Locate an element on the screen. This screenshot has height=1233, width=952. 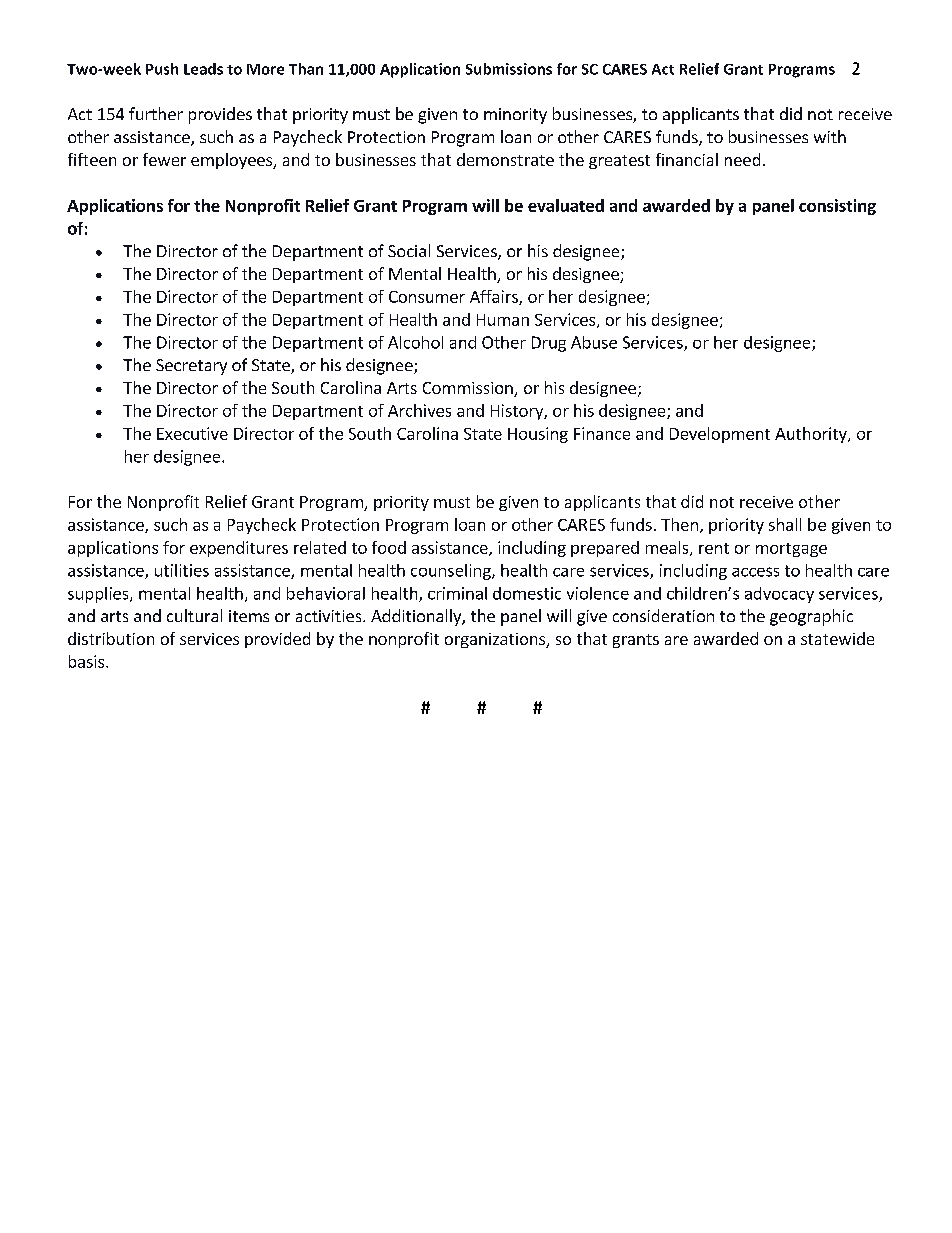
shall is located at coordinates (785, 524).
